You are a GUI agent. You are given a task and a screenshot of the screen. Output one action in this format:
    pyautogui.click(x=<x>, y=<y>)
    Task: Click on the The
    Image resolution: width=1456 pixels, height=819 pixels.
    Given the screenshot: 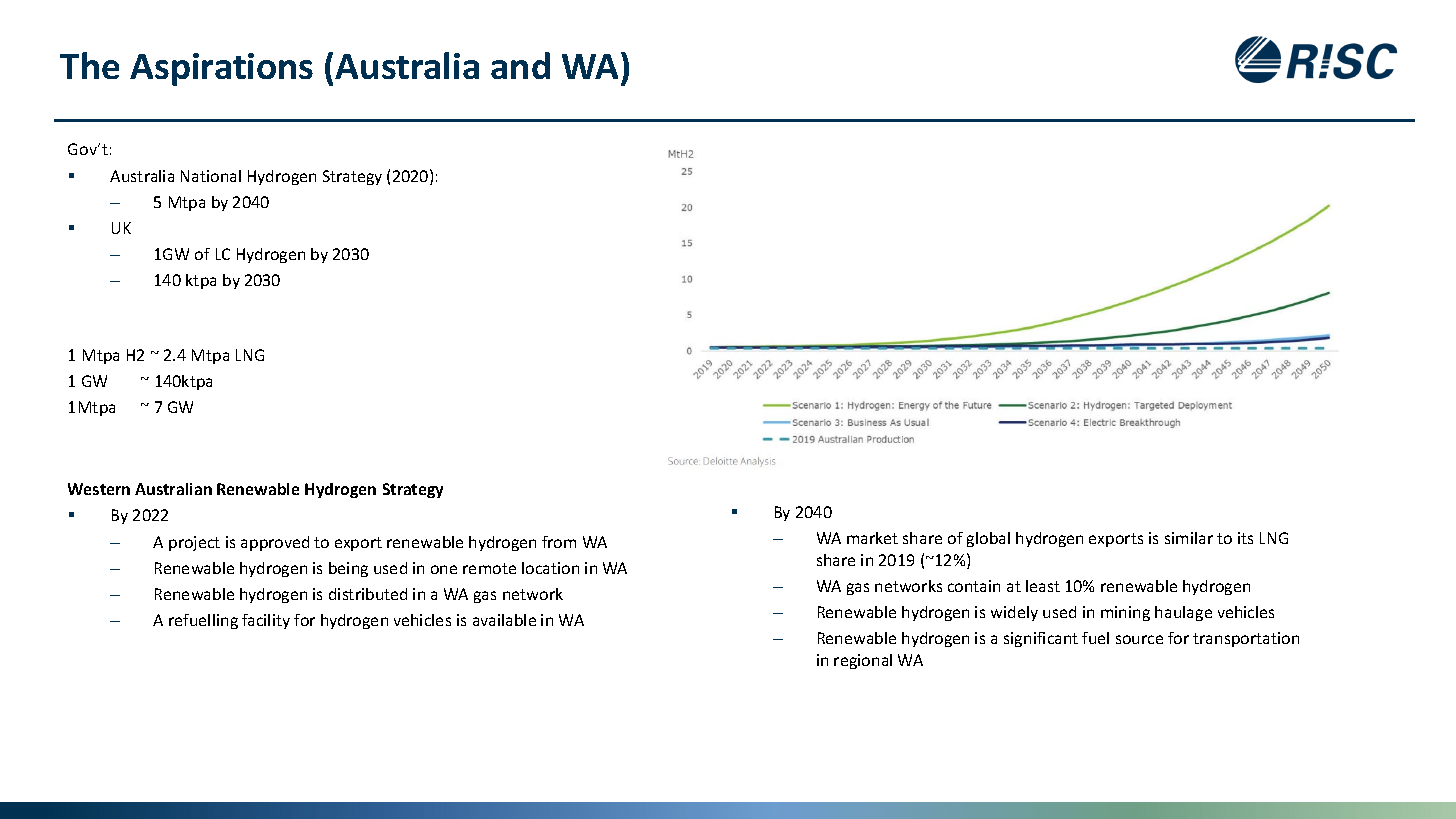 What is the action you would take?
    pyautogui.click(x=89, y=65)
